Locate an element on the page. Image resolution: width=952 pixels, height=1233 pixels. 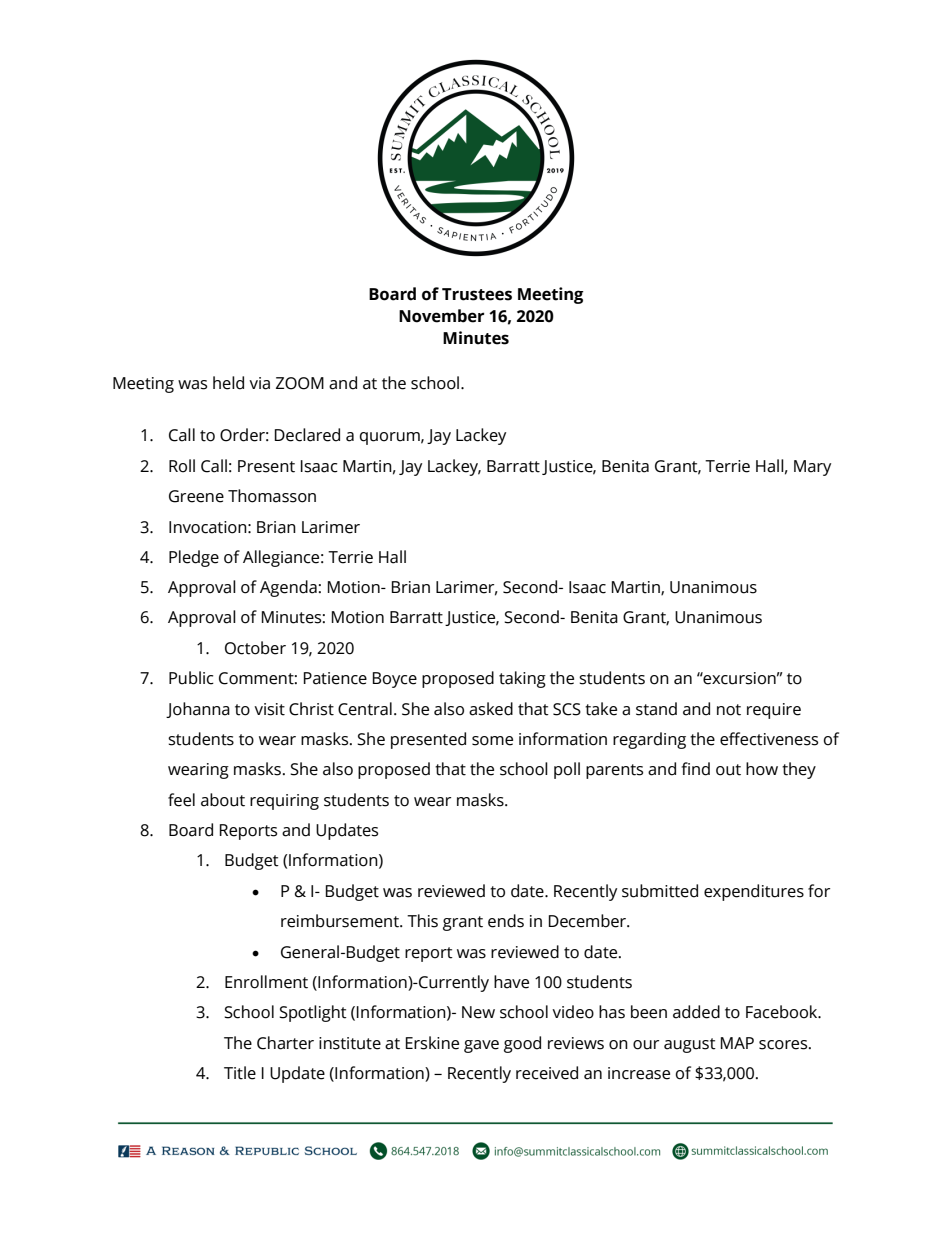
Mary is located at coordinates (812, 468).
